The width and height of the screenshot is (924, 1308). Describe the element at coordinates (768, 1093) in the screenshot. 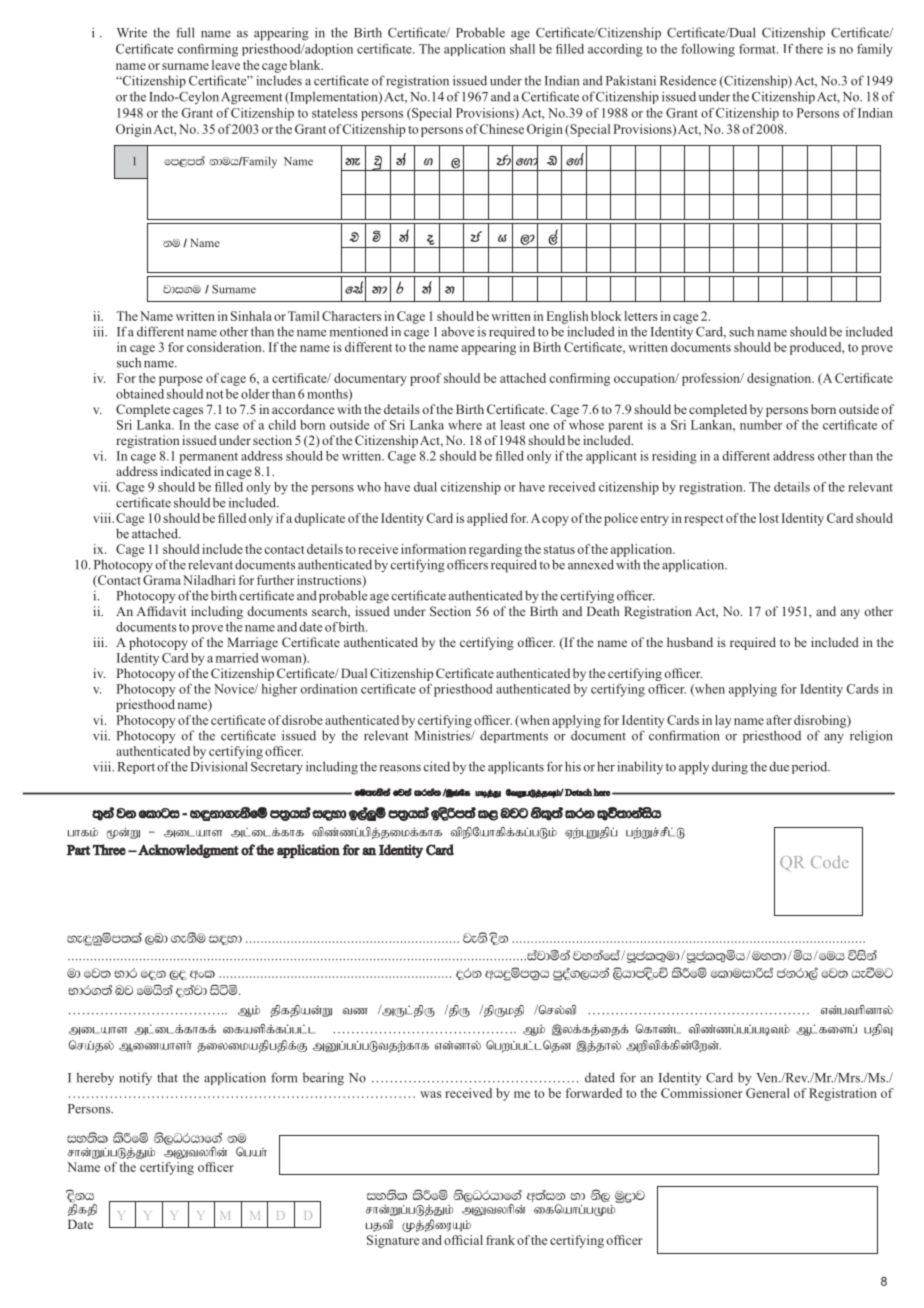

I see `General` at that location.
